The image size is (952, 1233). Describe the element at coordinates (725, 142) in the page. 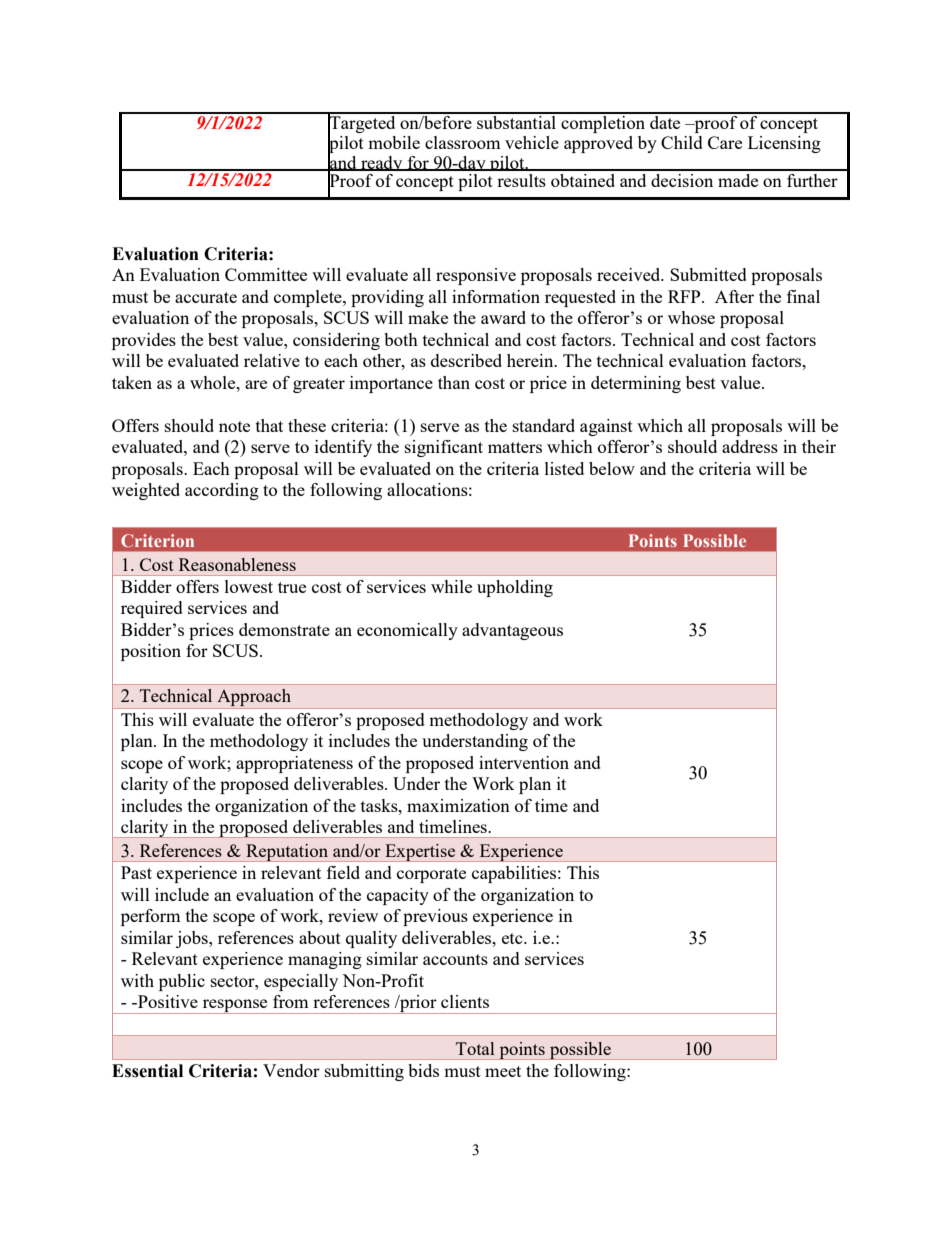

I see `Care` at that location.
